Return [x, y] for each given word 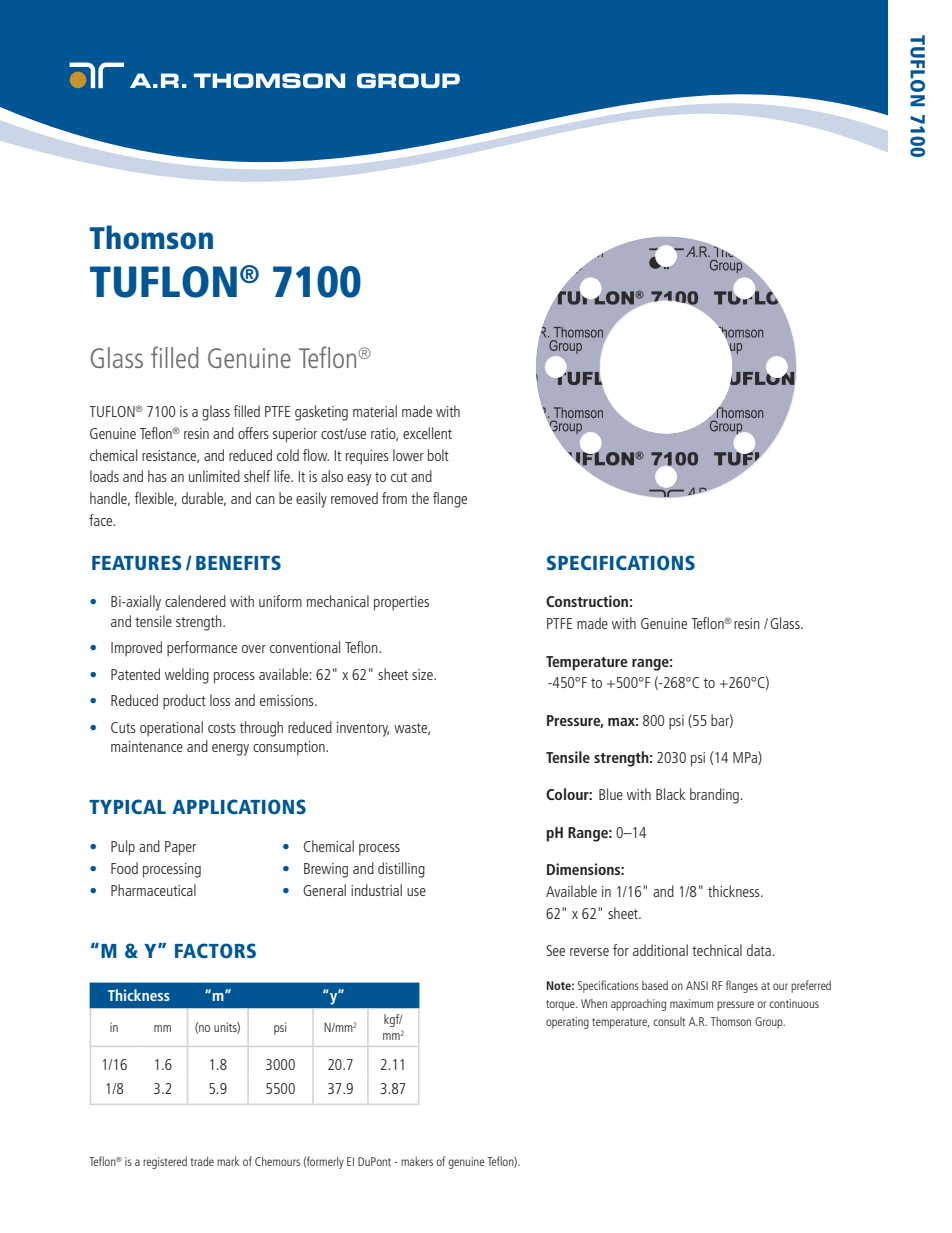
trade [202, 1161]
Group [770, 1023]
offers [253, 433]
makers [417, 1161]
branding [714, 796]
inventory [363, 729]
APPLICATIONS [239, 806]
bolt [438, 455]
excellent [427, 433]
